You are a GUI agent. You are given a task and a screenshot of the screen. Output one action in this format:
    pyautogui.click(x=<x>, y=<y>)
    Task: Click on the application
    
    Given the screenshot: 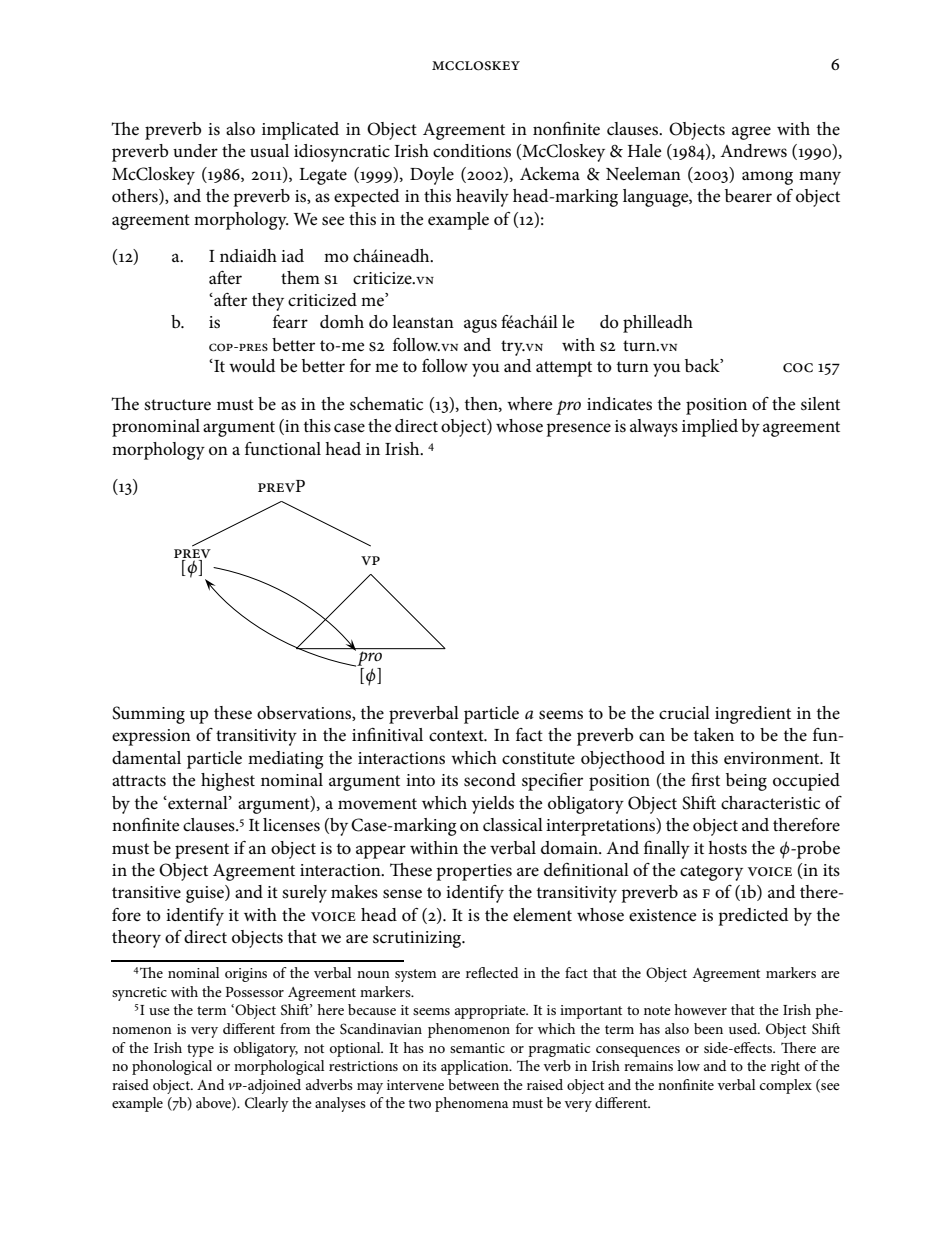 What is the action you would take?
    pyautogui.click(x=476, y=1067)
